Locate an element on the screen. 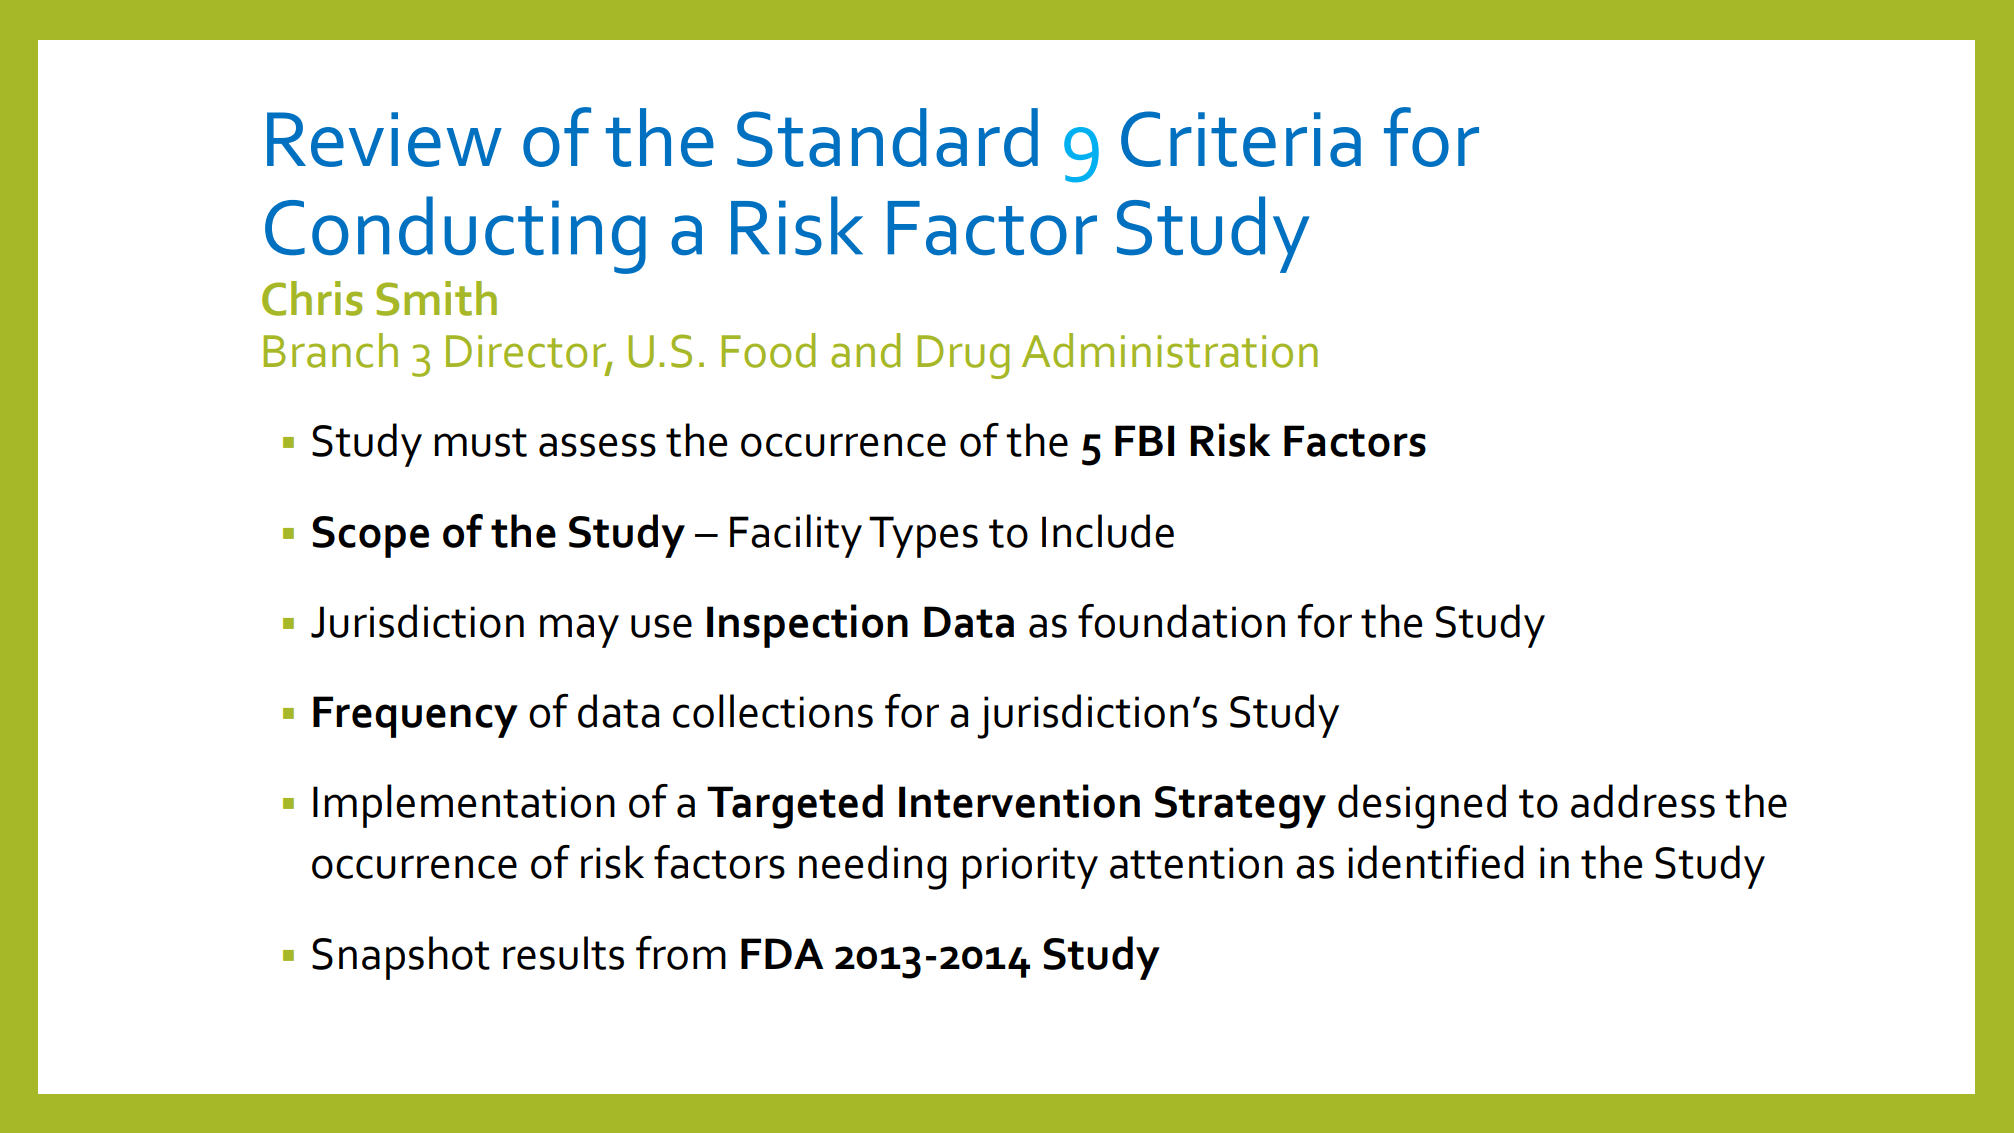 This screenshot has width=2014, height=1133. Drug is located at coordinates (963, 357).
